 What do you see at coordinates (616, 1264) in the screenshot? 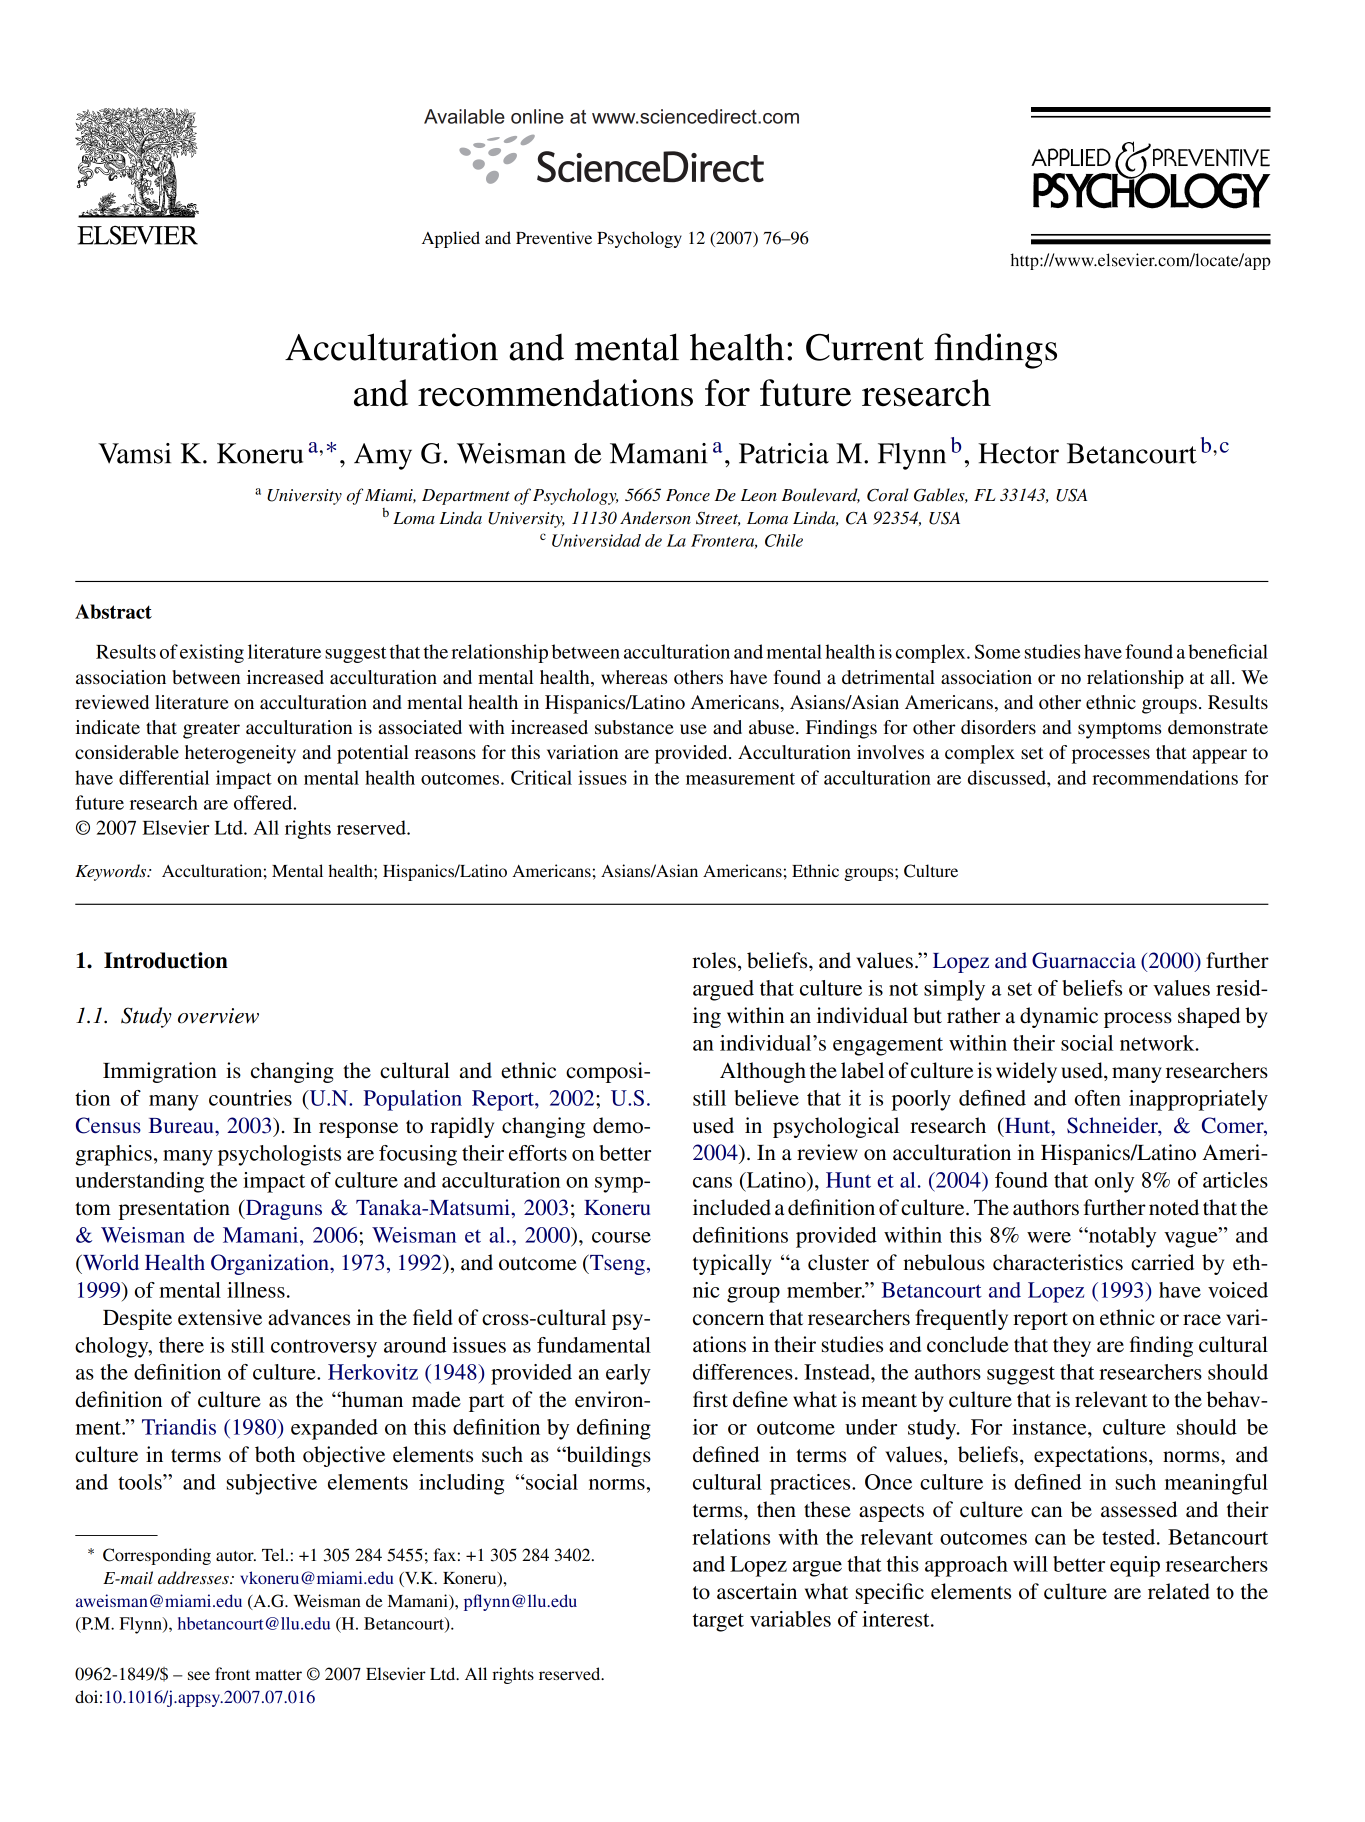
I see `Tseng` at bounding box center [616, 1264].
